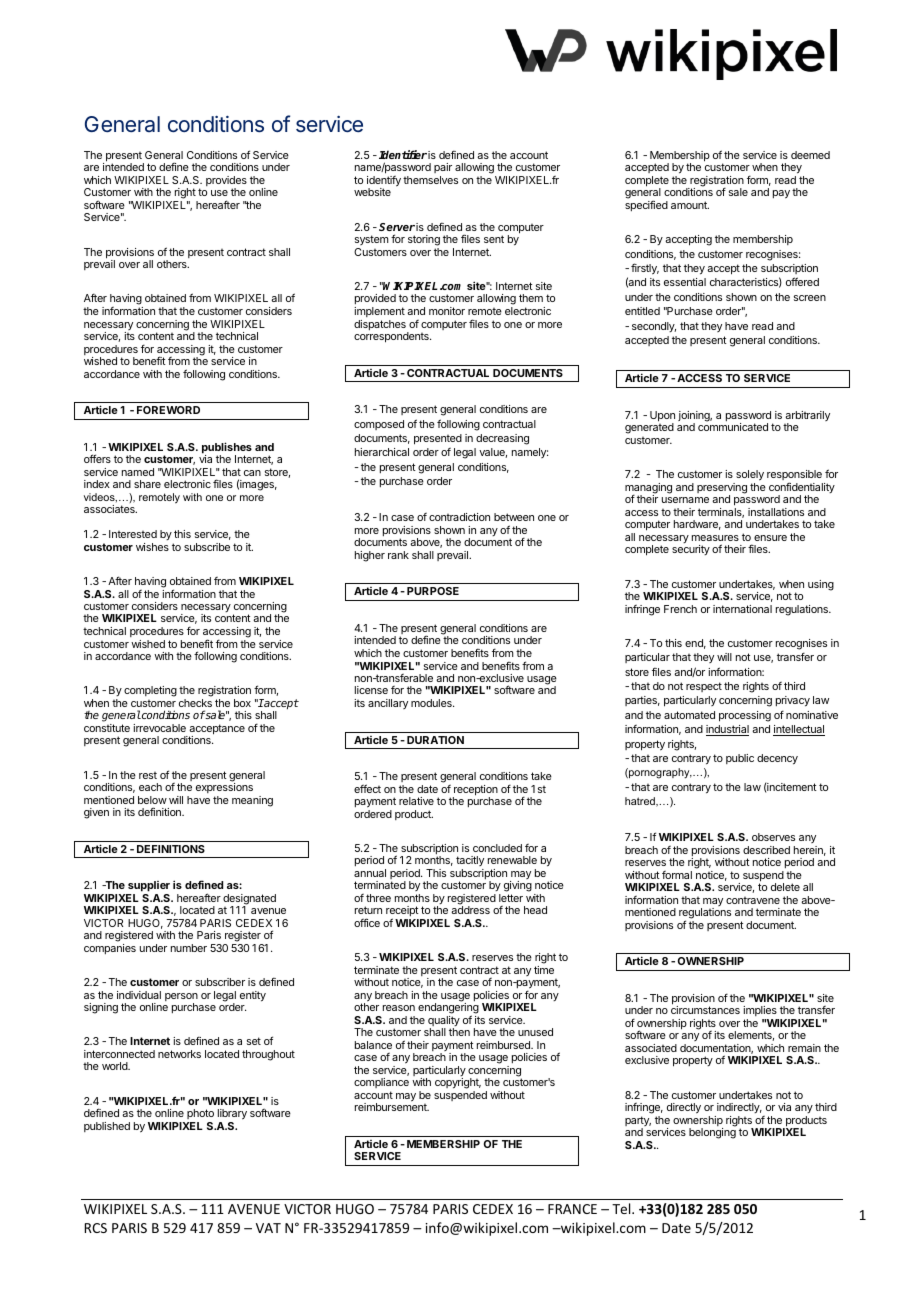 The height and width of the image is (1308, 924). What do you see at coordinates (810, 155) in the image?
I see `deemed` at bounding box center [810, 155].
